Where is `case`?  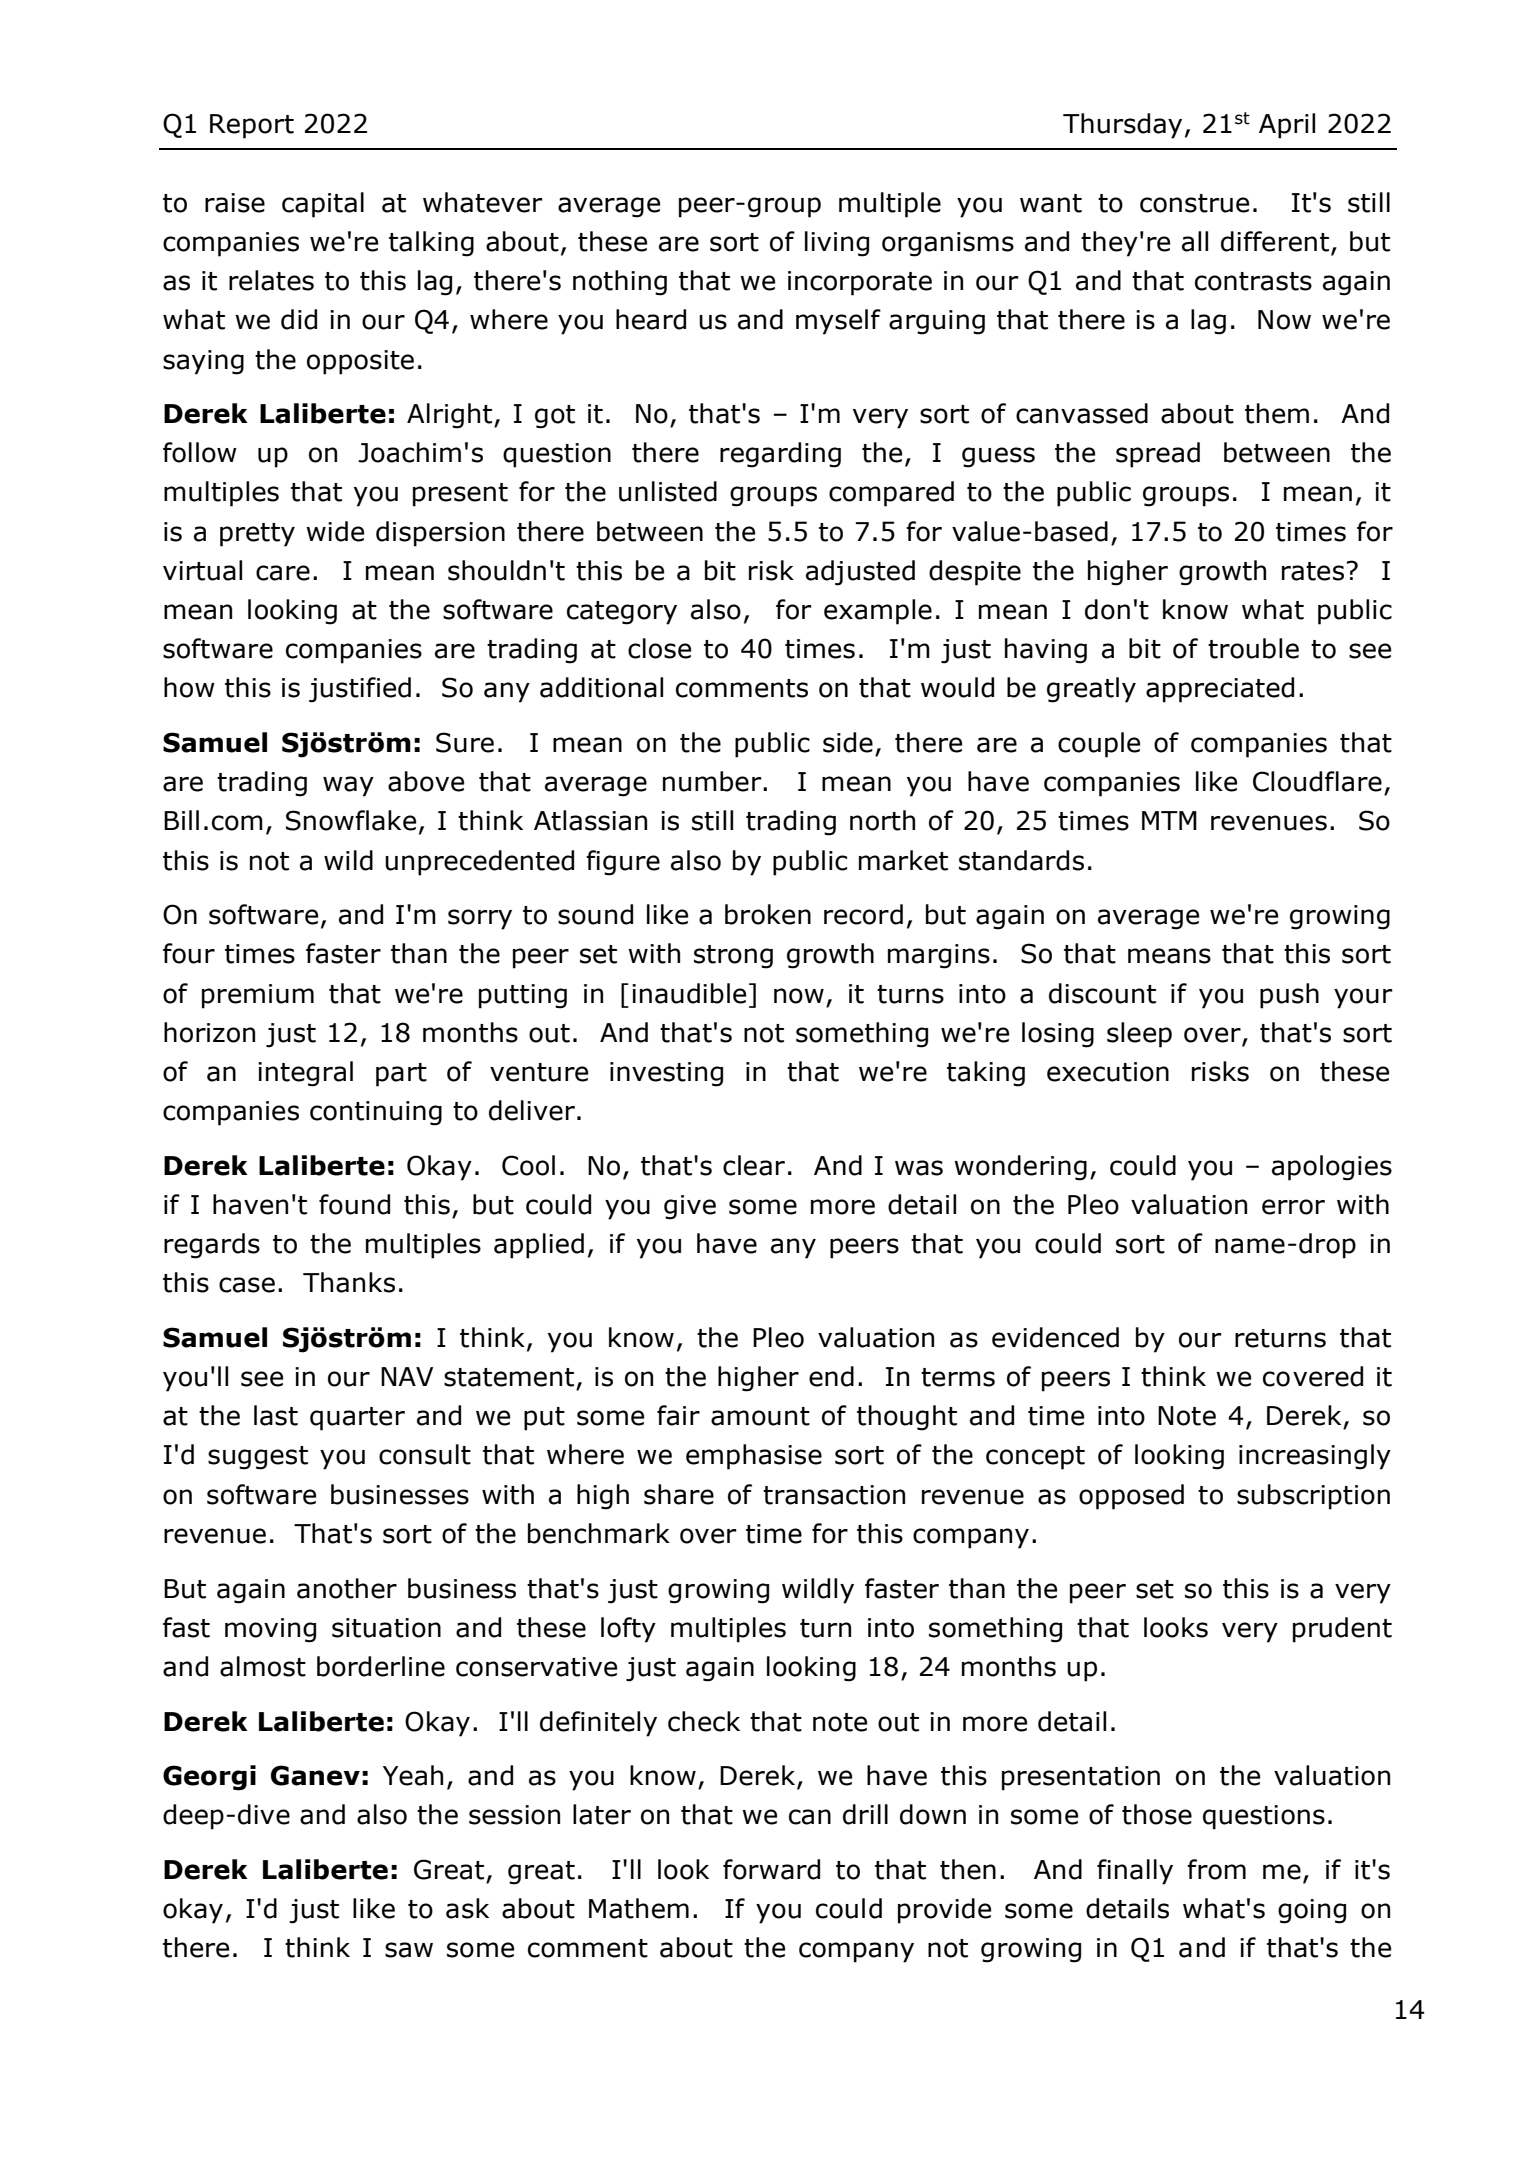
case is located at coordinates (247, 1285).
